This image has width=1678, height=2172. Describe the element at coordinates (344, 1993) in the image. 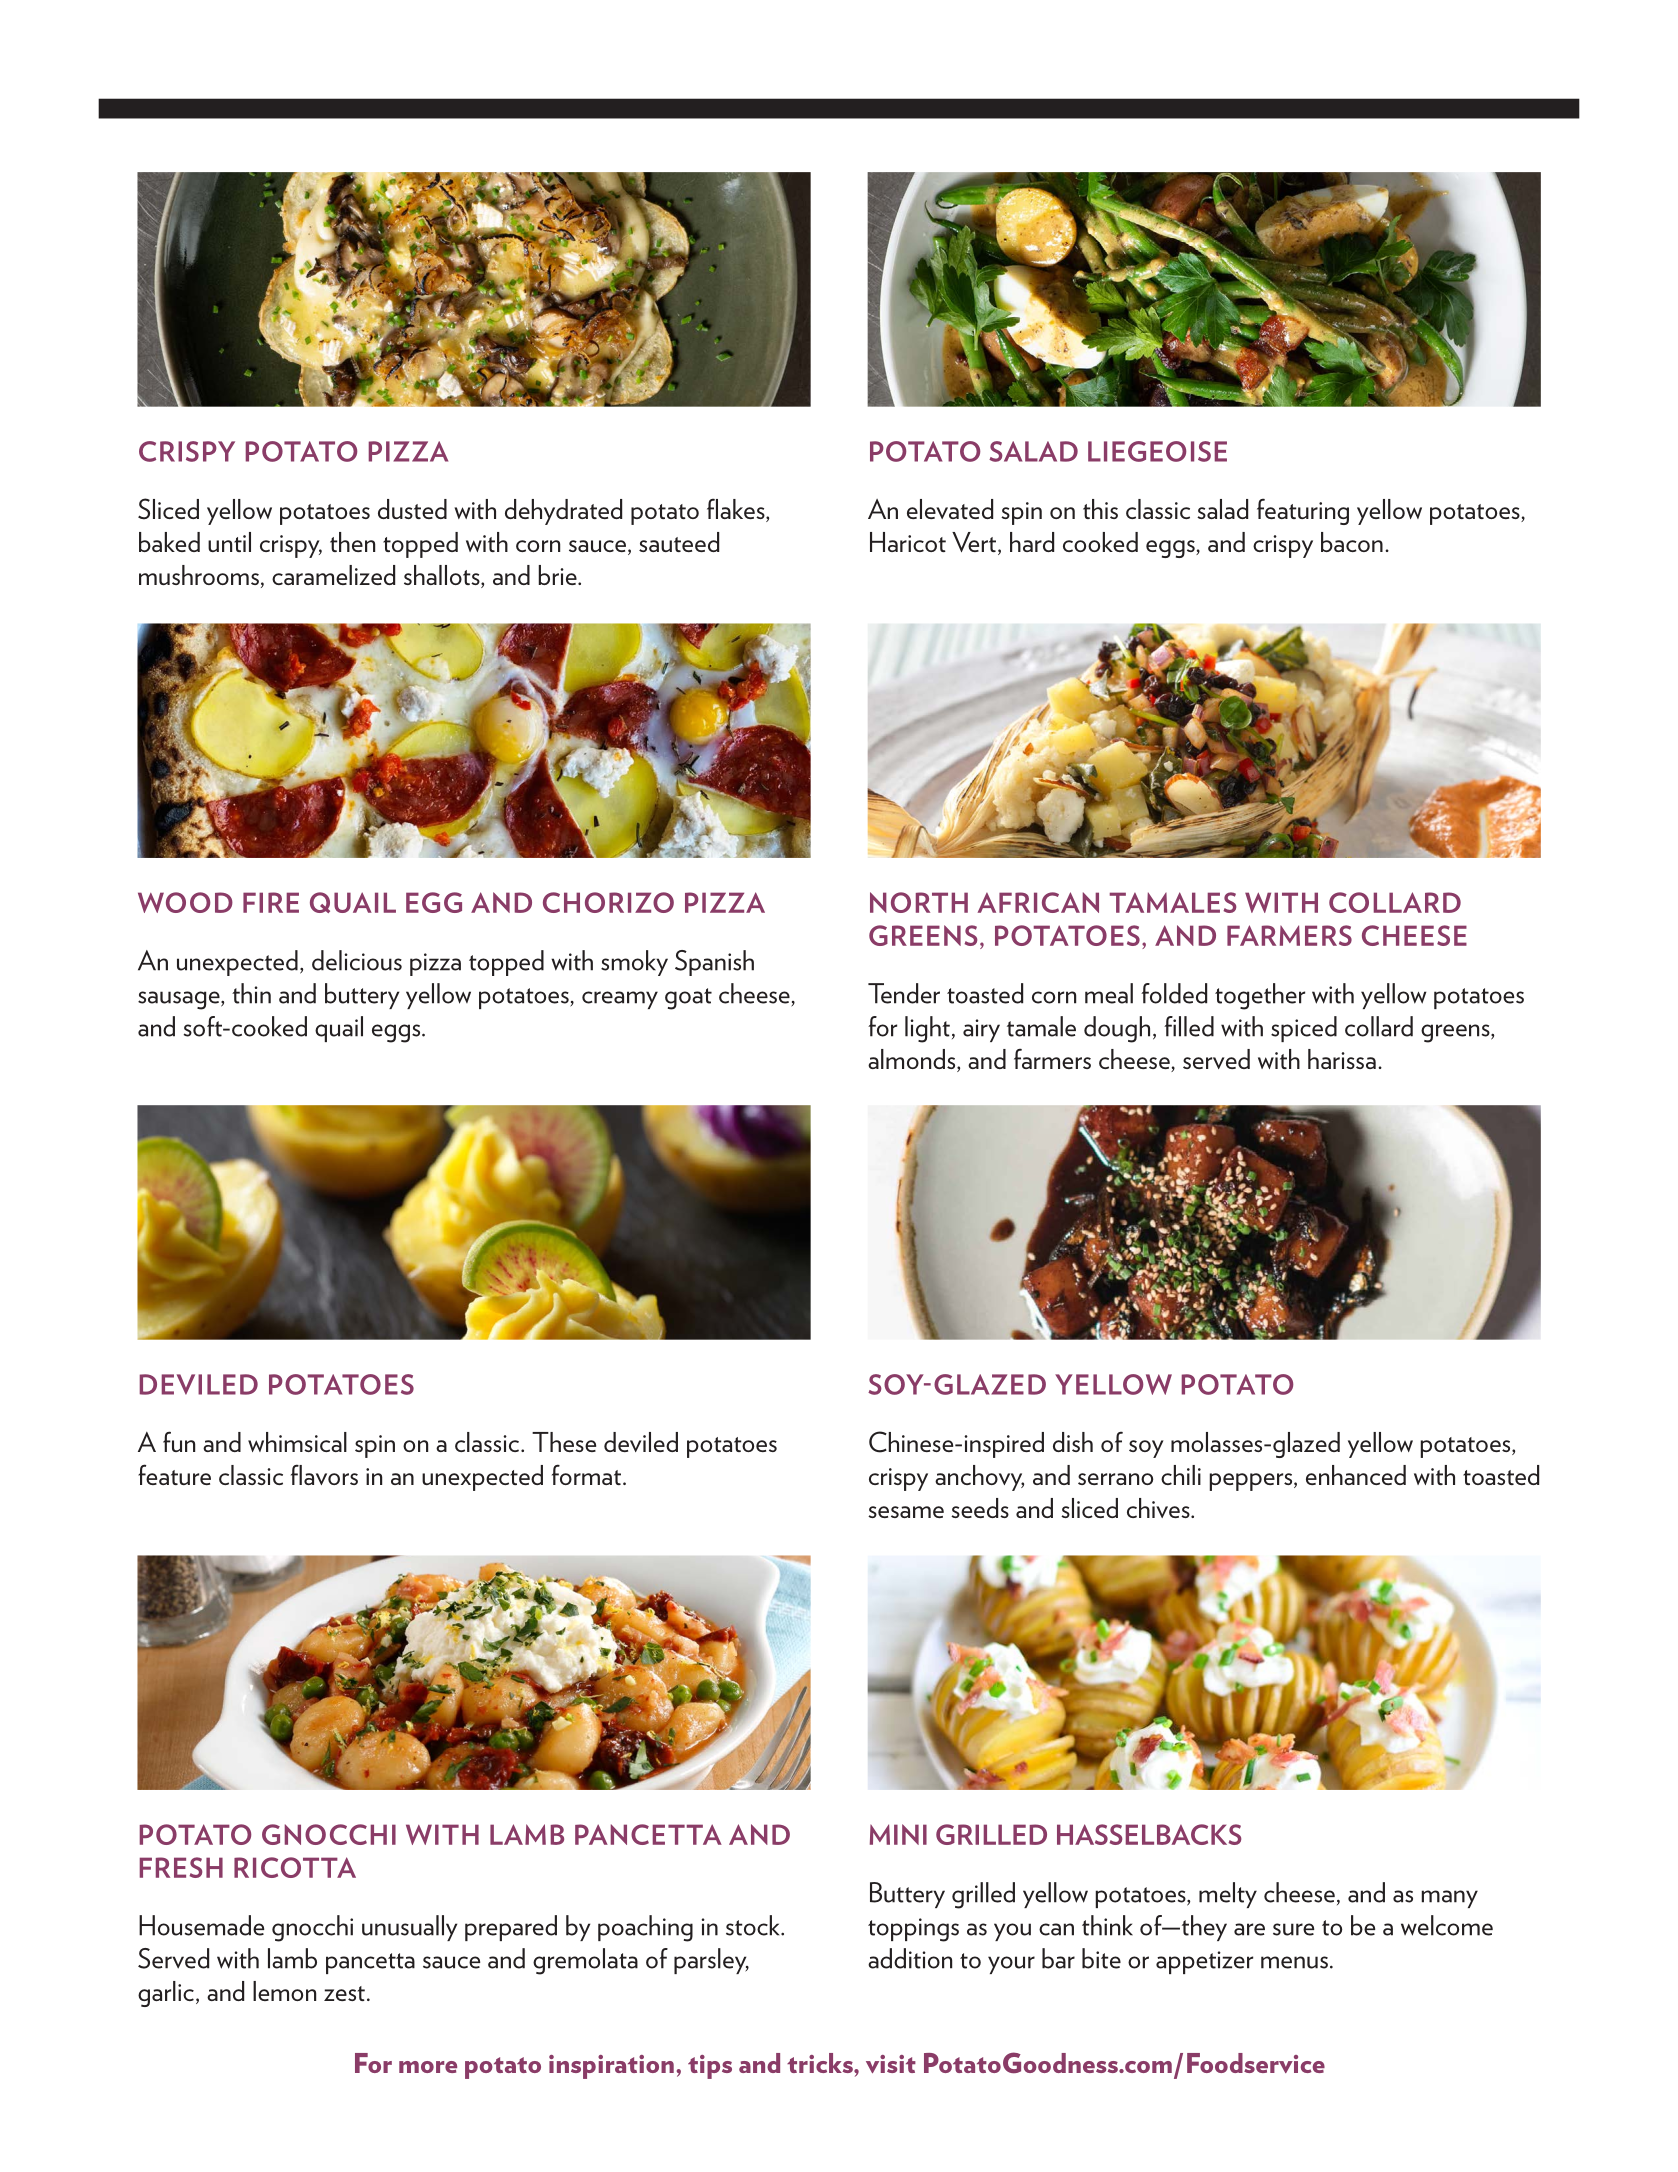

I see `zest` at that location.
